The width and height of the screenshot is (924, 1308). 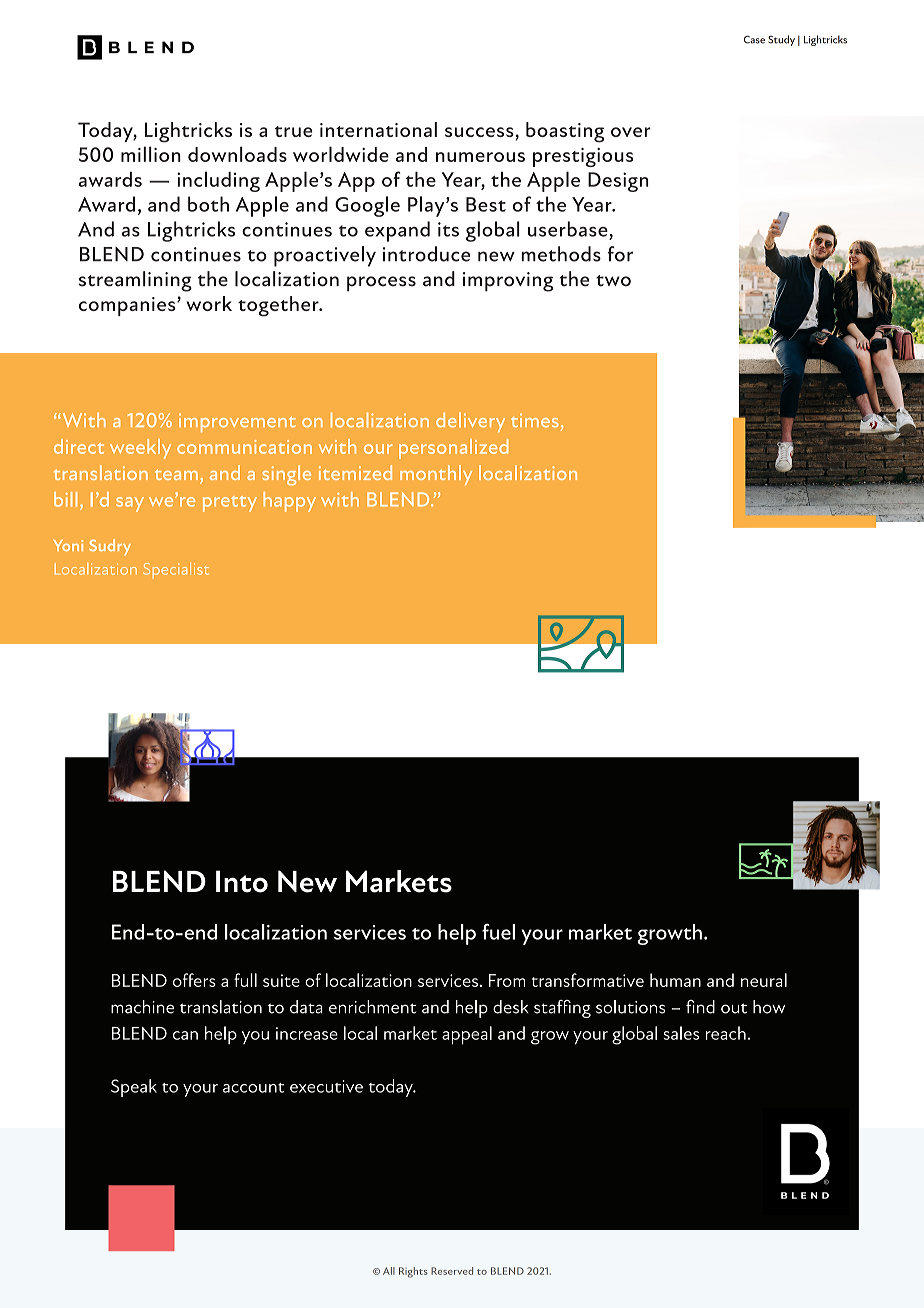 I want to click on enrichment, so click(x=372, y=1007).
